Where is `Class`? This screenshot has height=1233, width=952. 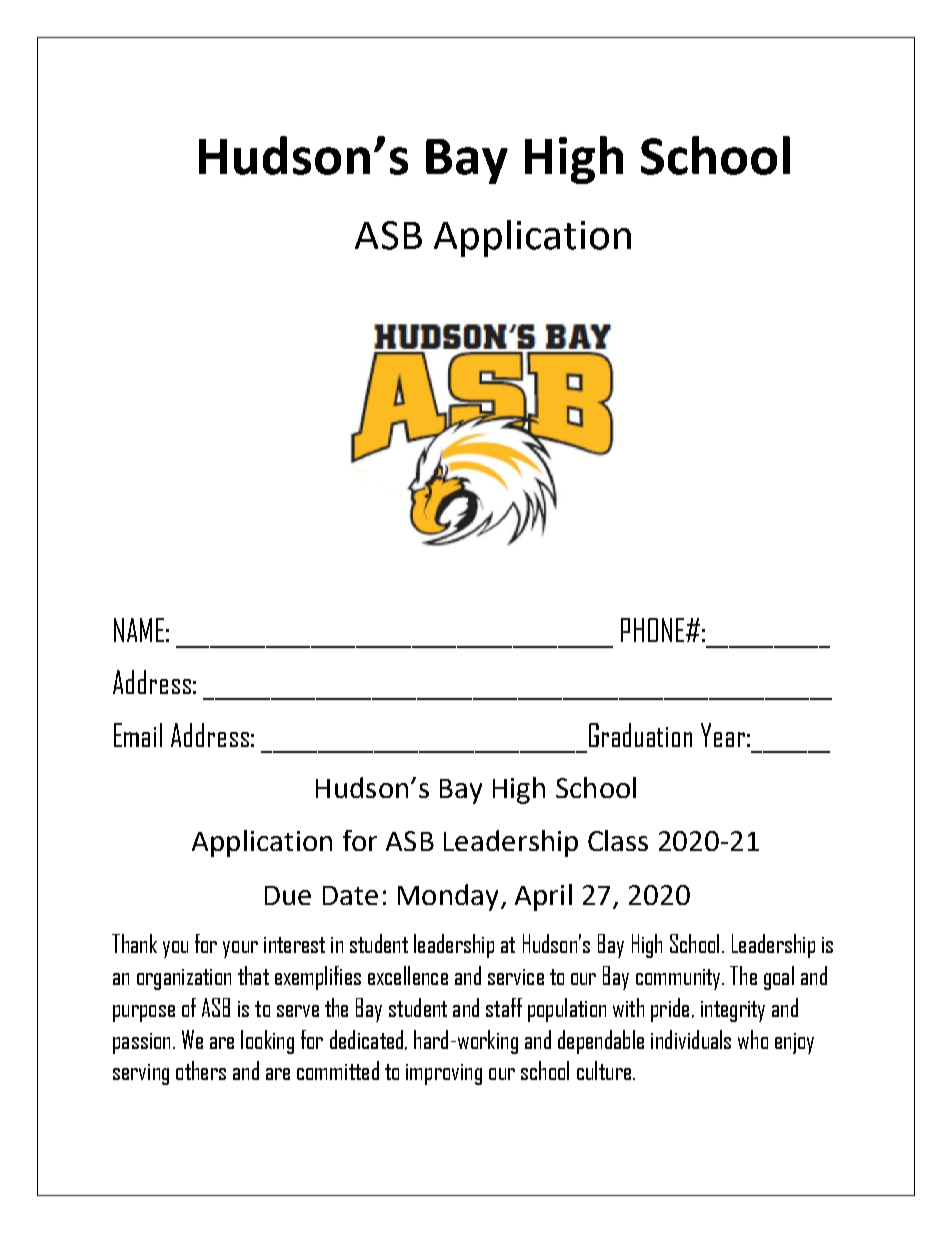 Class is located at coordinates (618, 840).
